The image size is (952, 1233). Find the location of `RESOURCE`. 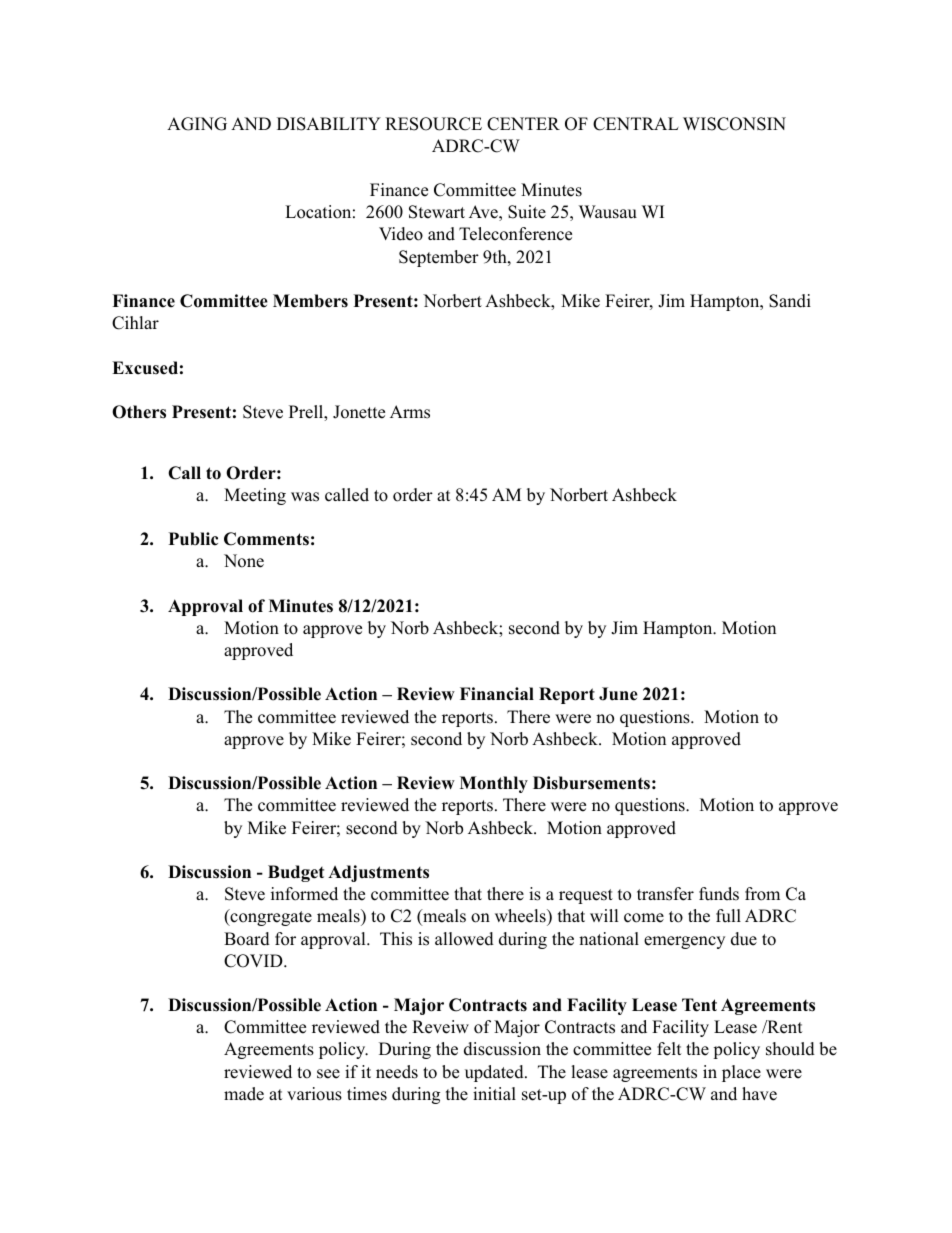

RESOURCE is located at coordinates (433, 124).
